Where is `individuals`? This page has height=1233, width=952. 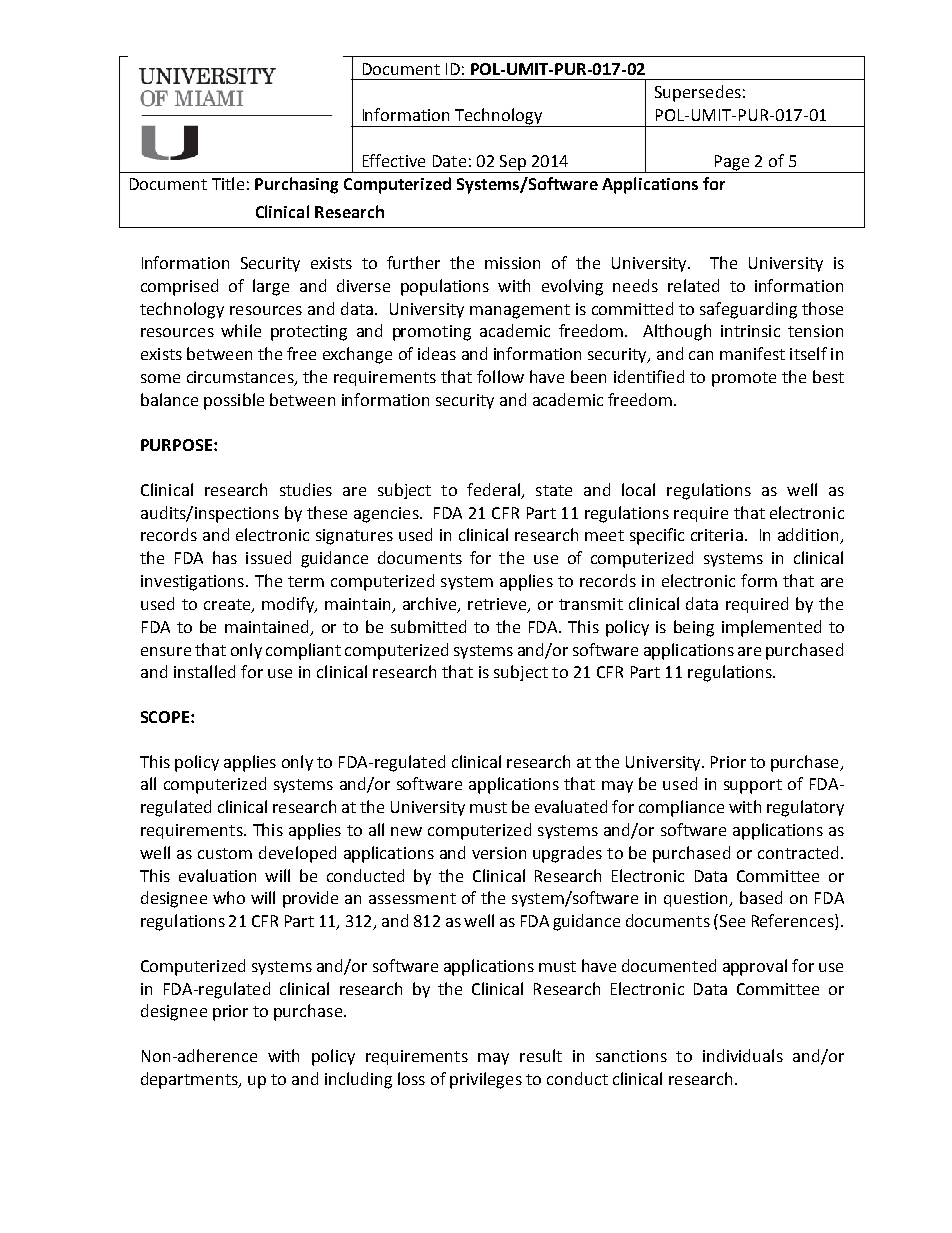 individuals is located at coordinates (743, 1055).
